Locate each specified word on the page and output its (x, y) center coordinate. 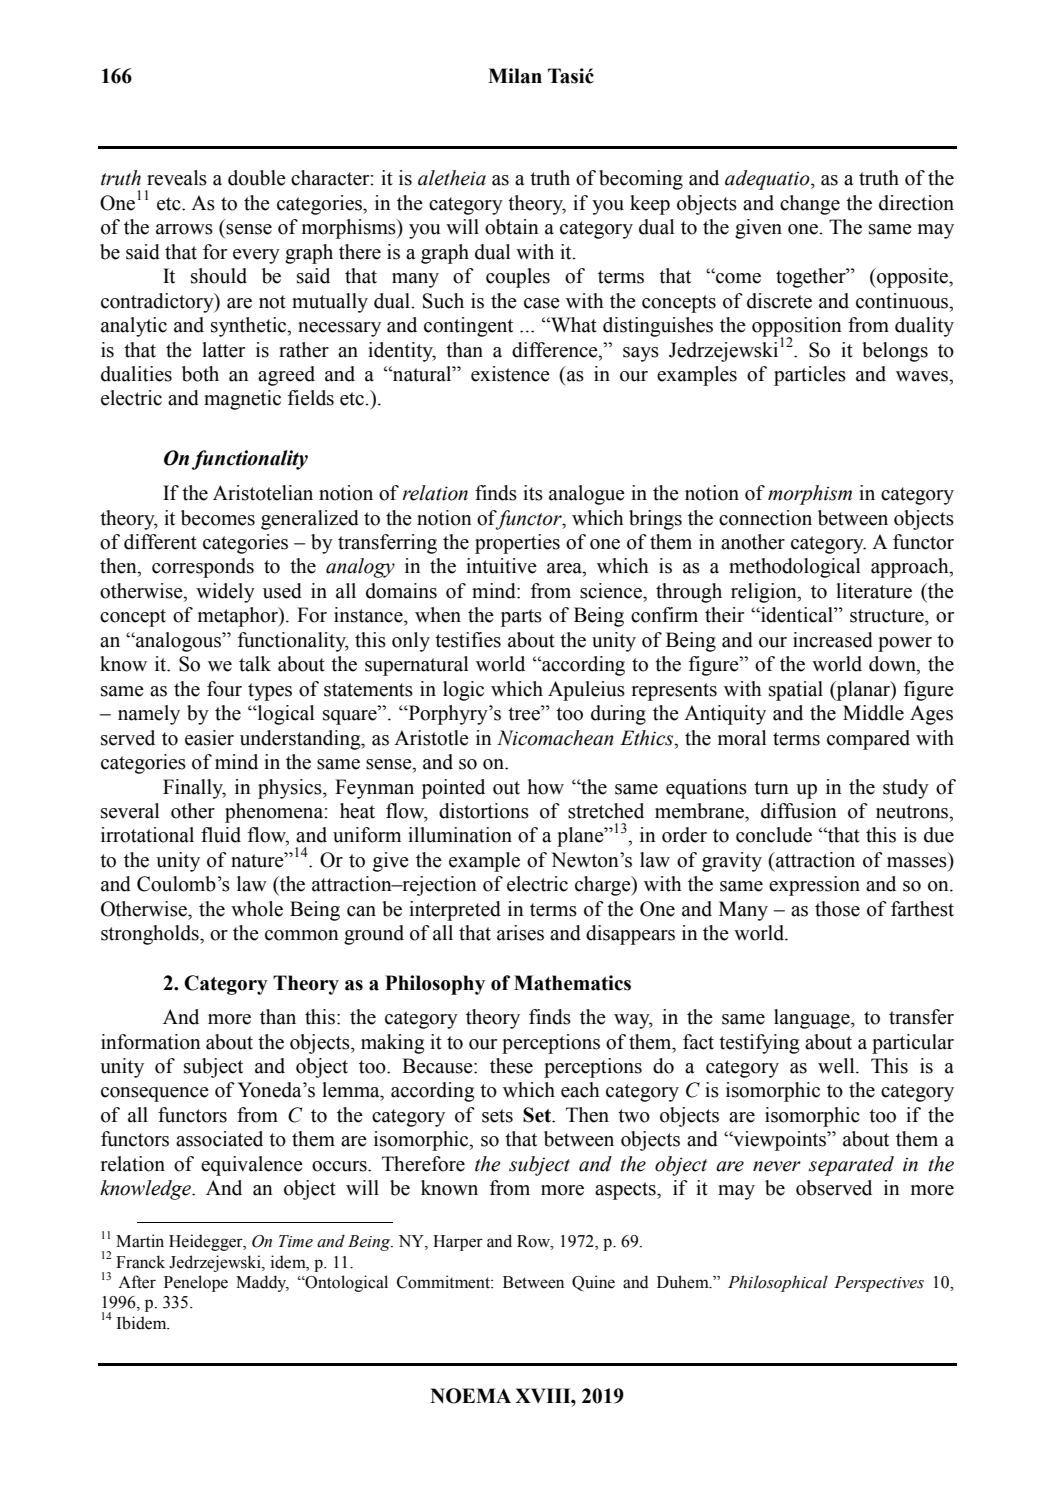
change (810, 205)
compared (868, 740)
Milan (515, 76)
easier (209, 738)
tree (525, 713)
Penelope (196, 1283)
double (257, 178)
